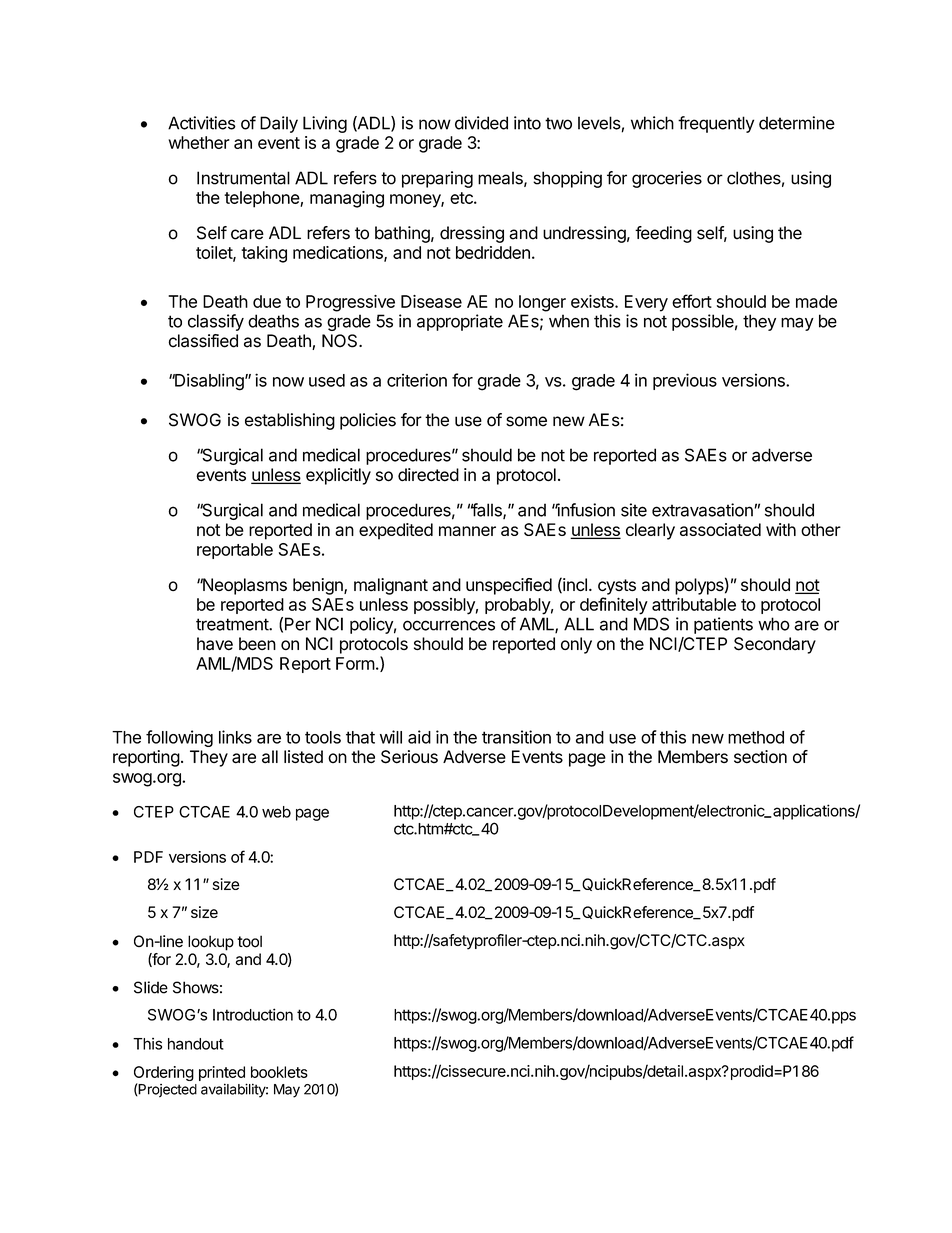 The image size is (952, 1233). What do you see at coordinates (481, 123) in the screenshot?
I see `divided` at bounding box center [481, 123].
